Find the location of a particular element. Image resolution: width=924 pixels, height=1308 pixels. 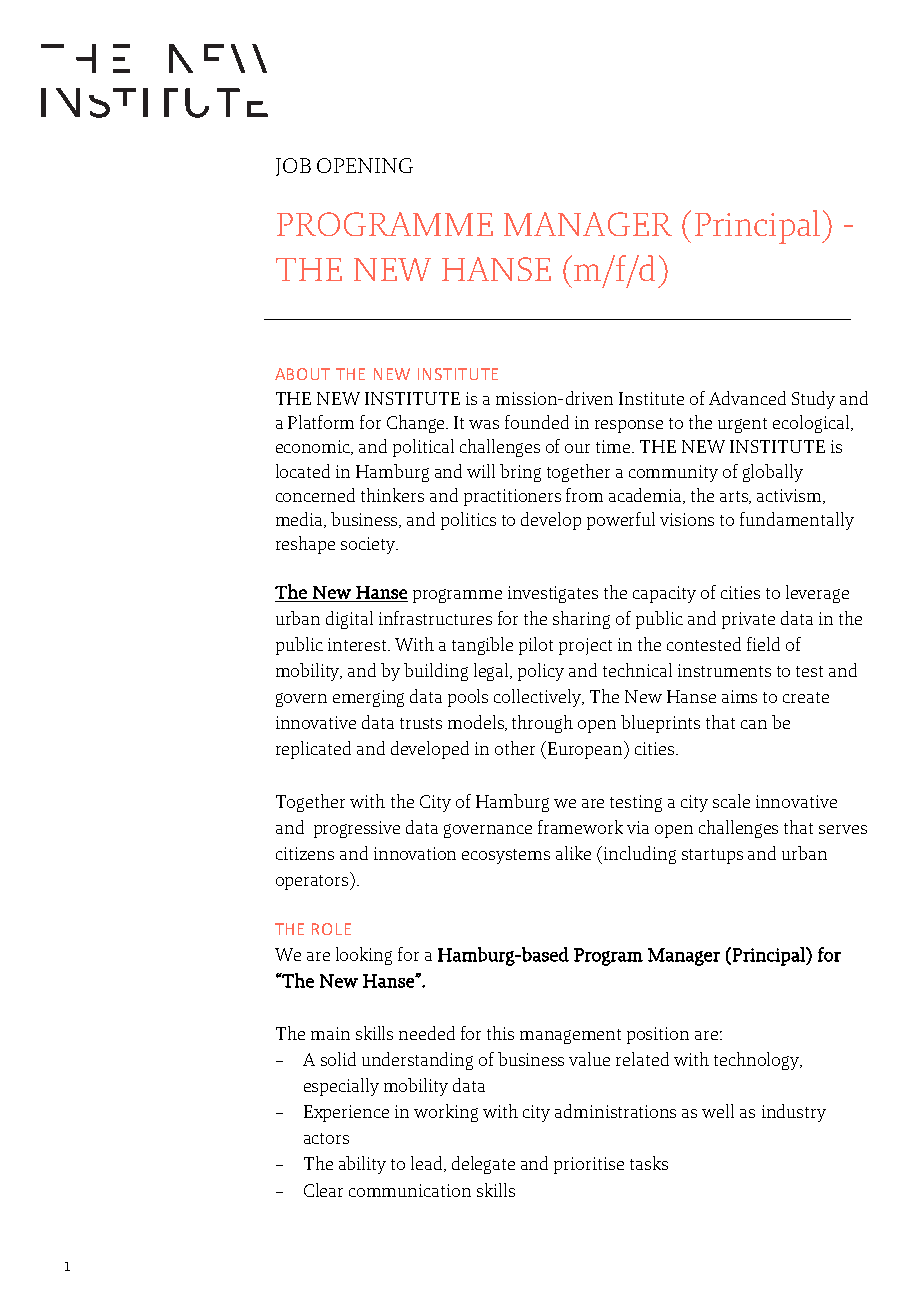

startups is located at coordinates (712, 856).
